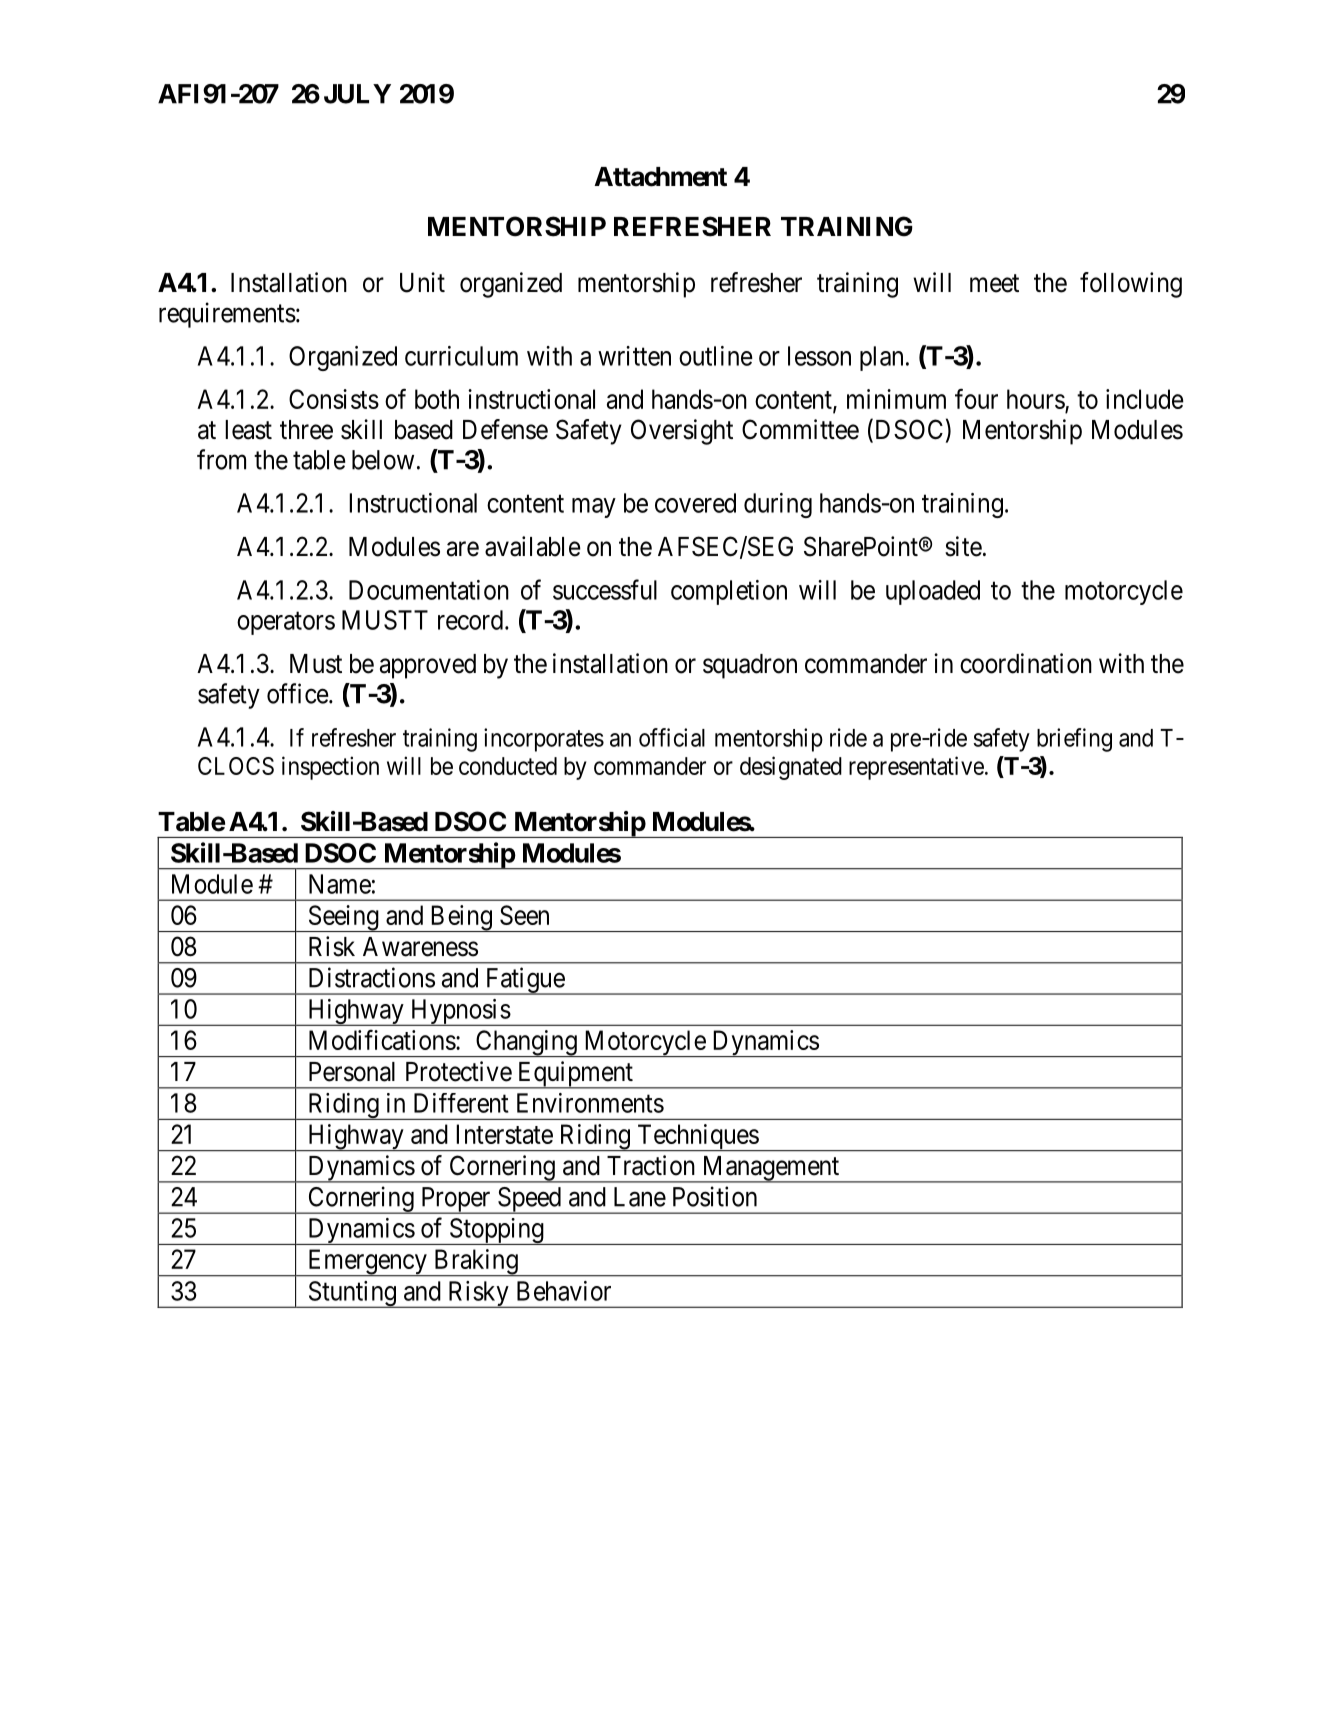 The width and height of the screenshot is (1340, 1734). Describe the element at coordinates (771, 1169) in the screenshot. I see `Management` at that location.
